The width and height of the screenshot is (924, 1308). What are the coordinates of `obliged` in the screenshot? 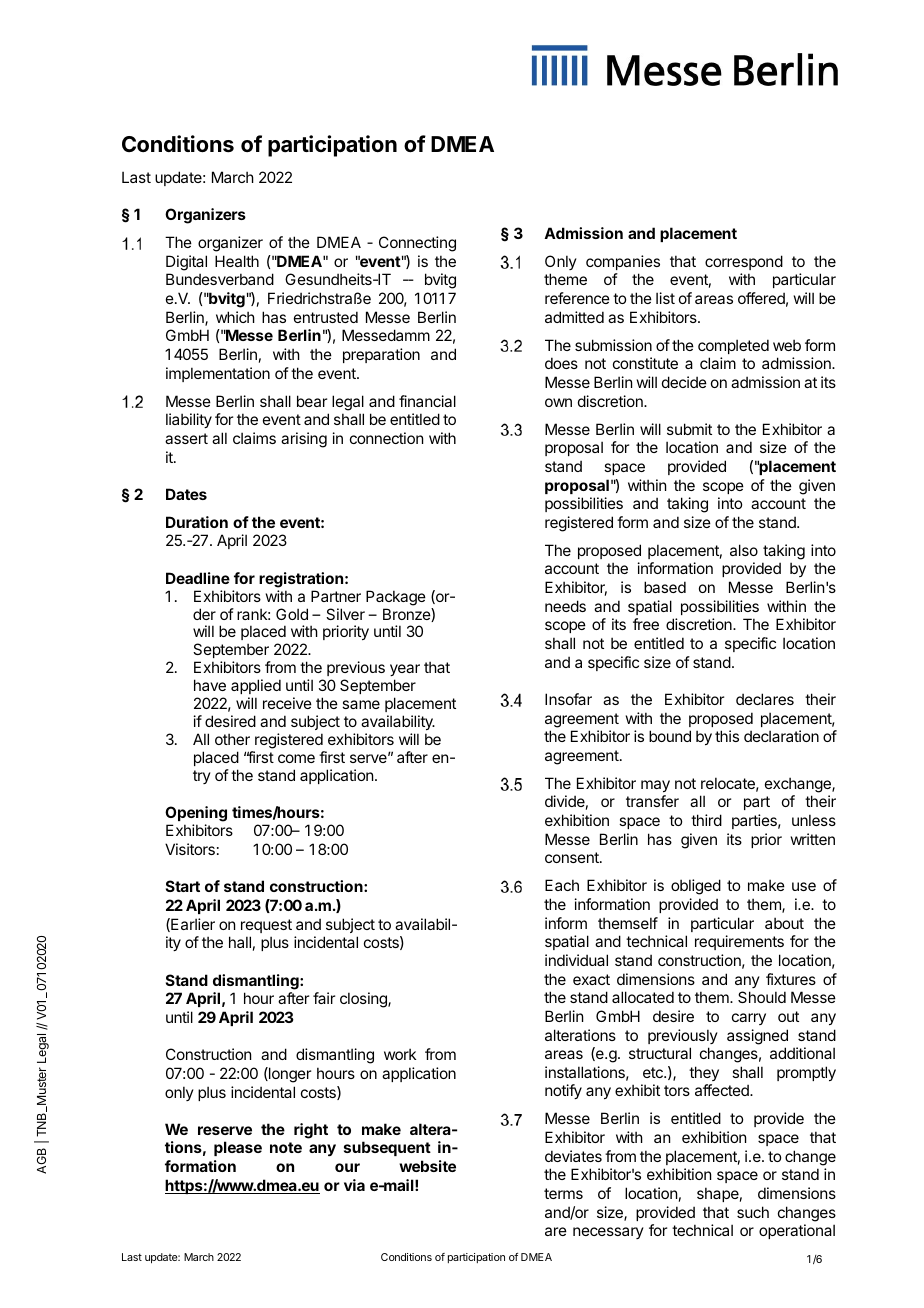 It's located at (696, 887).
